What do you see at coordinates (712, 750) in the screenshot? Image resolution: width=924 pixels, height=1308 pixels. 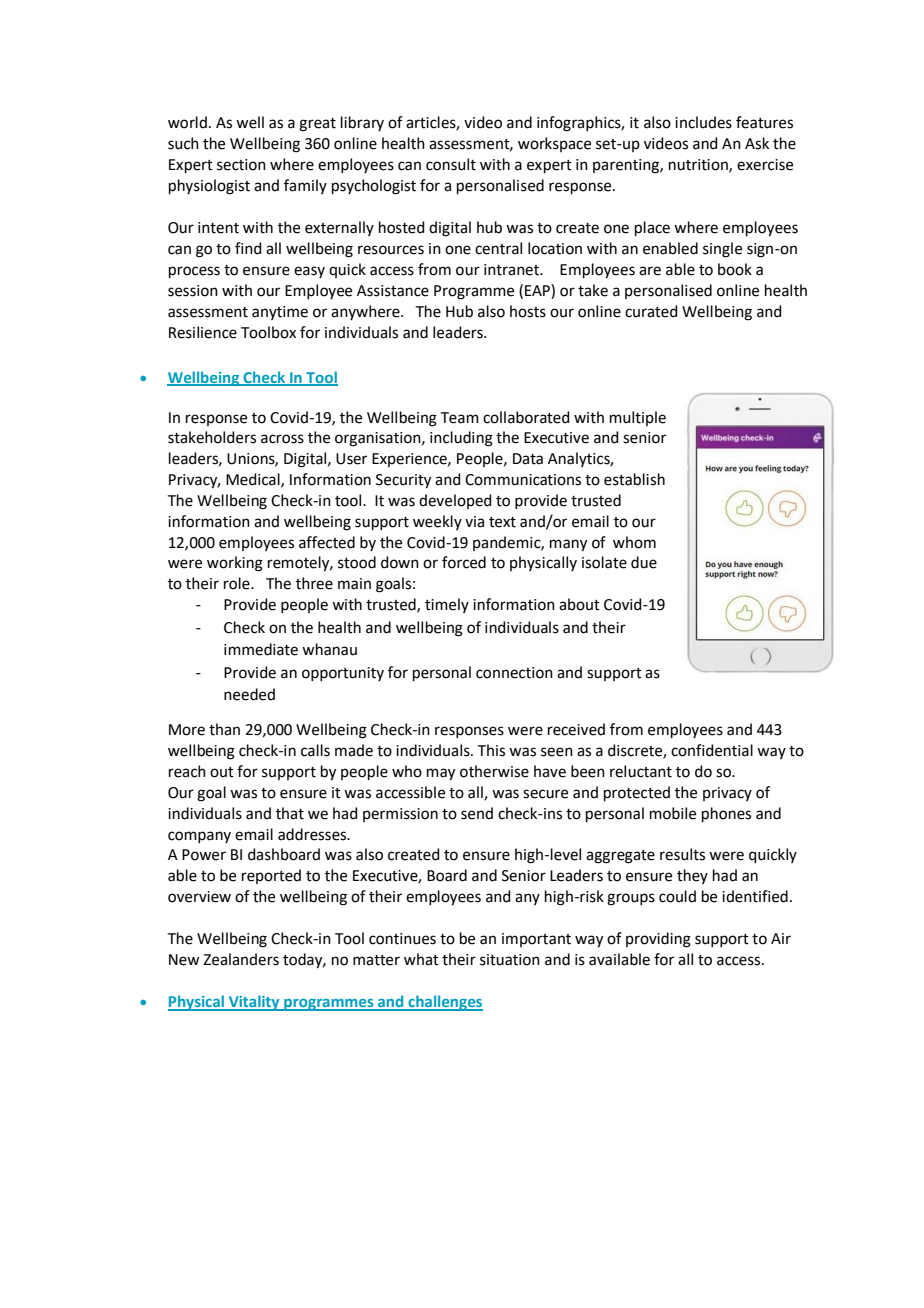 I see `confidential` at bounding box center [712, 750].
